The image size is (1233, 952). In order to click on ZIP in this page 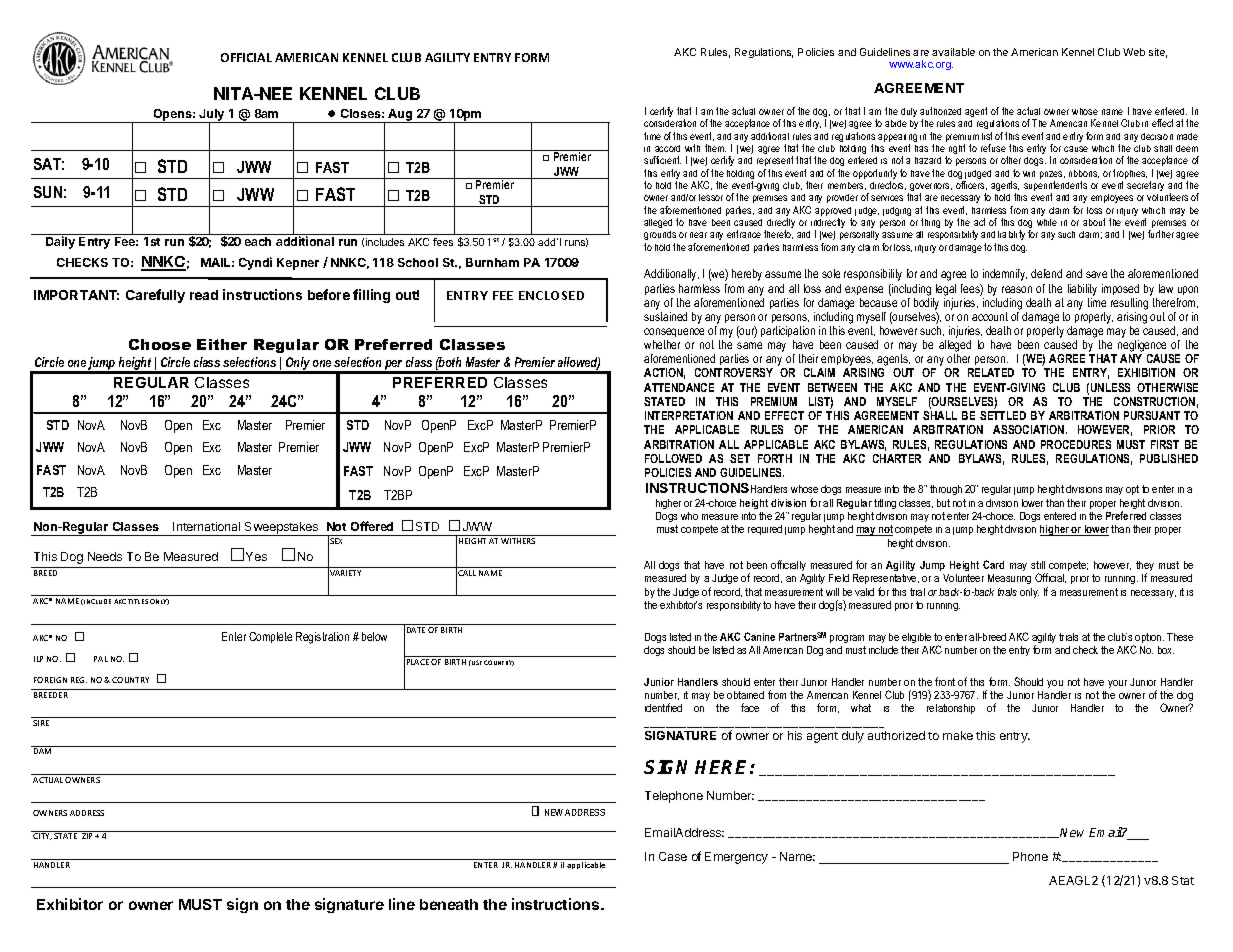, I will do `click(89, 836)`.
